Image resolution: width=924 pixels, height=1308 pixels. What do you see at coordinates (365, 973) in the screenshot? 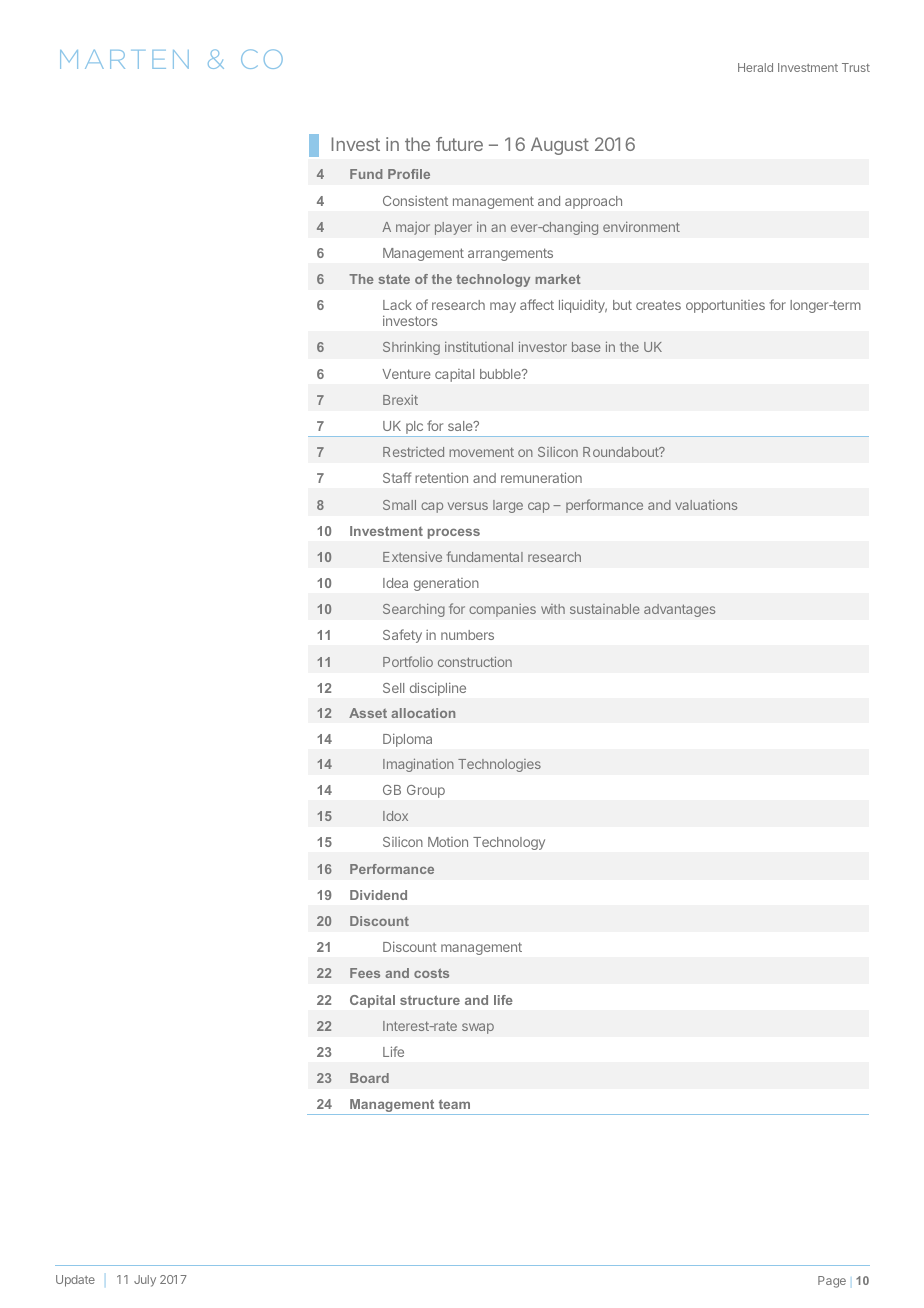
I see `Fees` at bounding box center [365, 973].
